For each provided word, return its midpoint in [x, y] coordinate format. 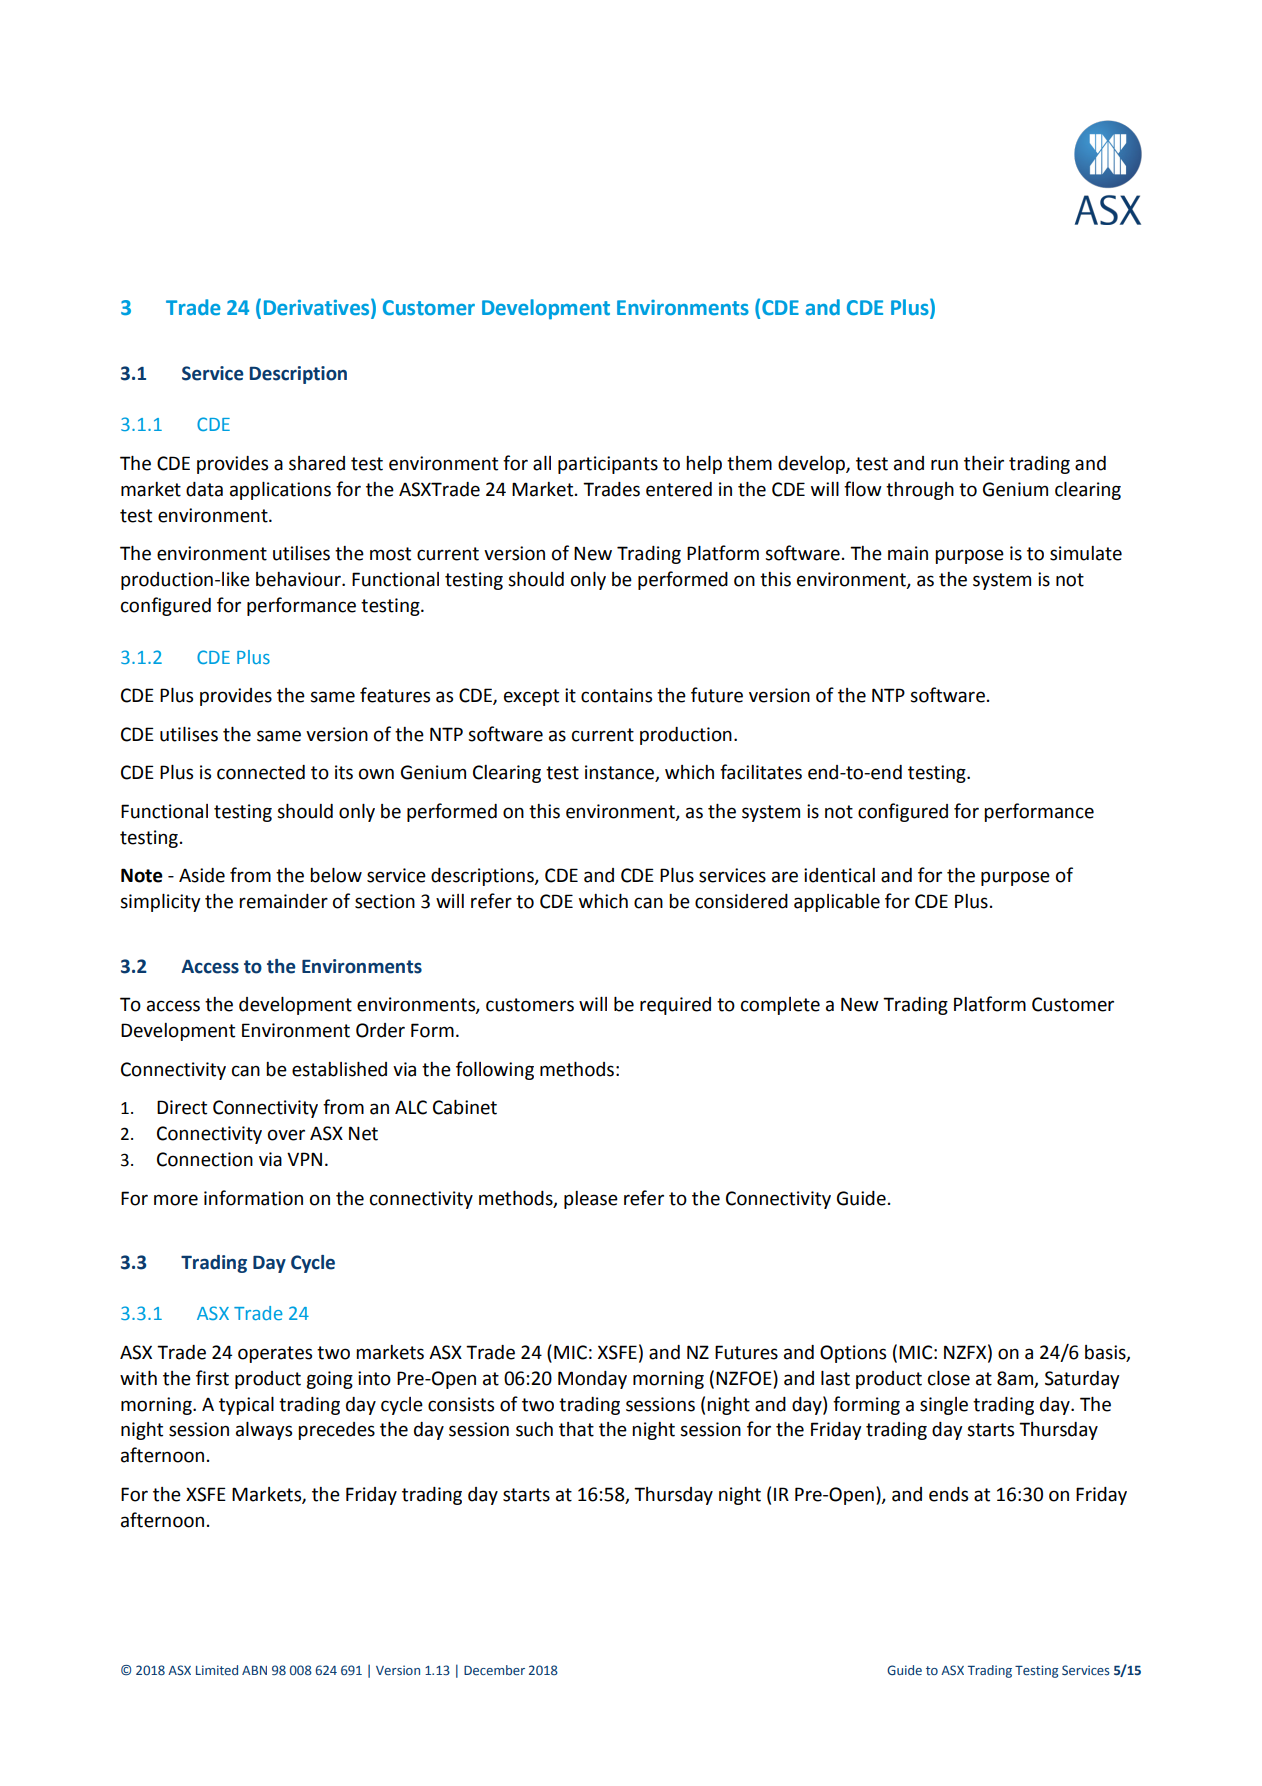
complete [780, 1006]
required [675, 1006]
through [920, 491]
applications [280, 491]
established [339, 1069]
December [494, 1670]
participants [608, 465]
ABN [254, 1670]
